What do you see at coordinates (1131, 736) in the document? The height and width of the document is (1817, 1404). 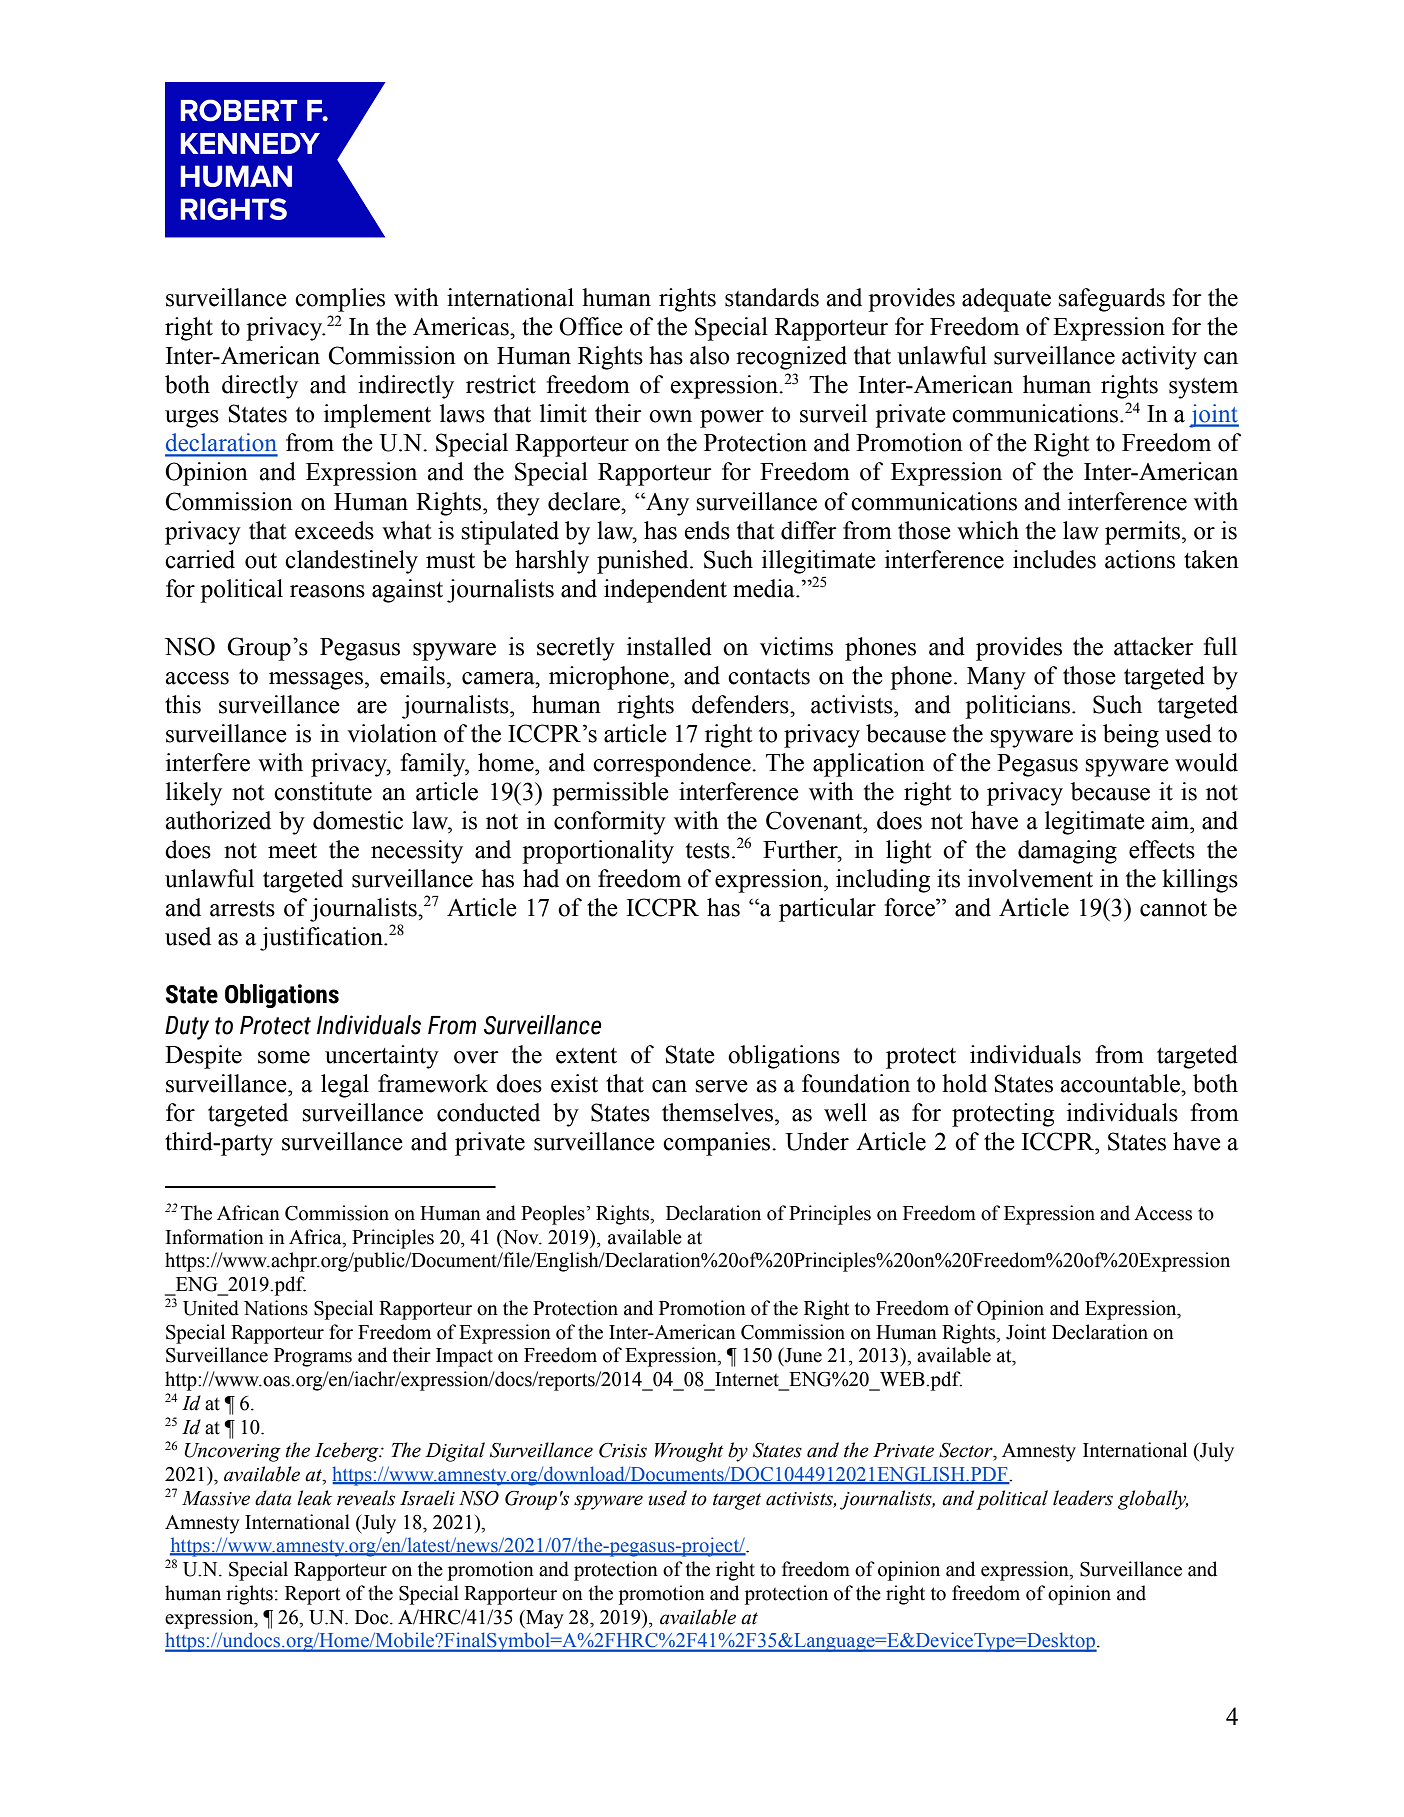 I see `being` at bounding box center [1131, 736].
